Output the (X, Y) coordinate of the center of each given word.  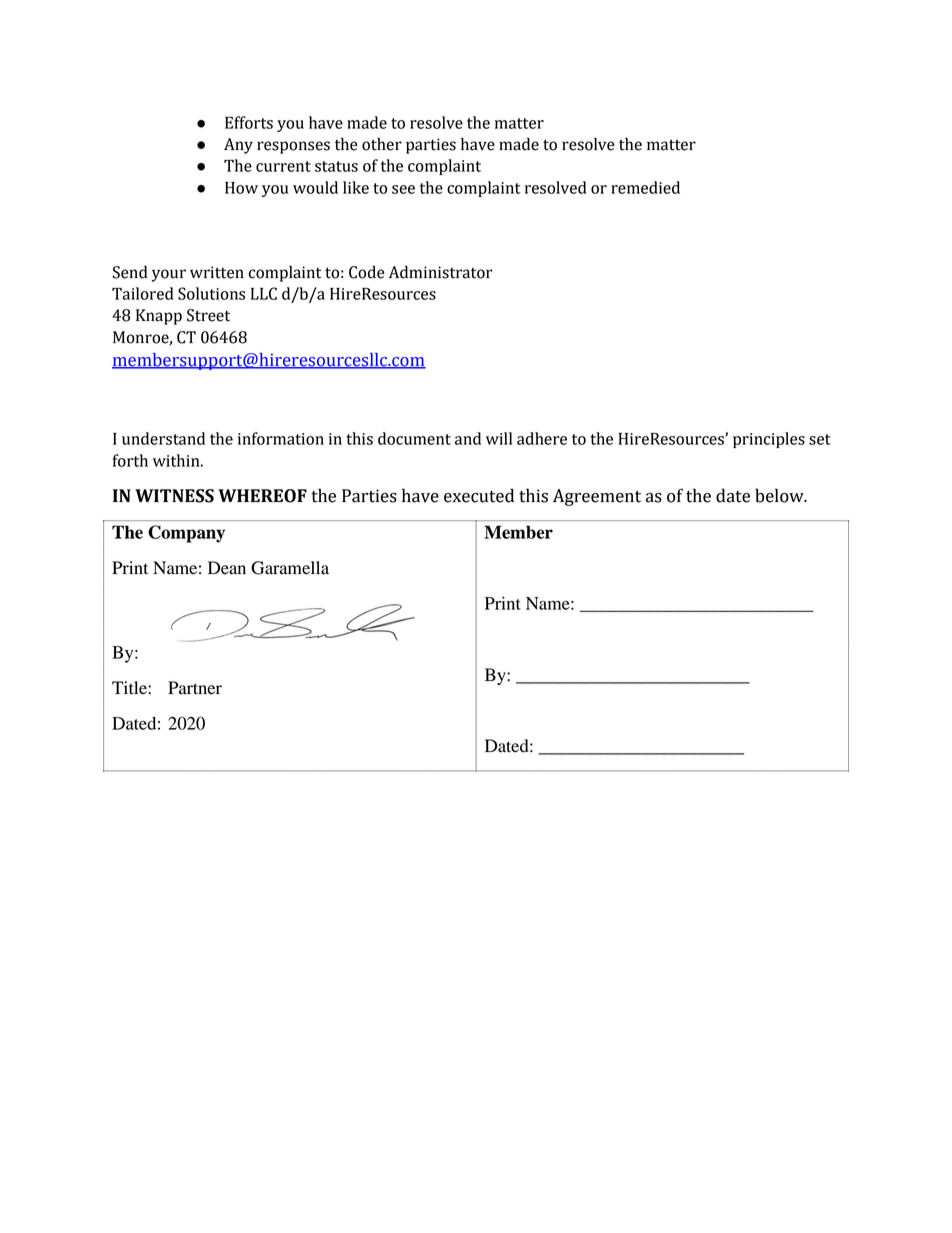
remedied (645, 187)
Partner (195, 688)
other (382, 144)
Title (130, 688)
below (780, 495)
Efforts (249, 122)
